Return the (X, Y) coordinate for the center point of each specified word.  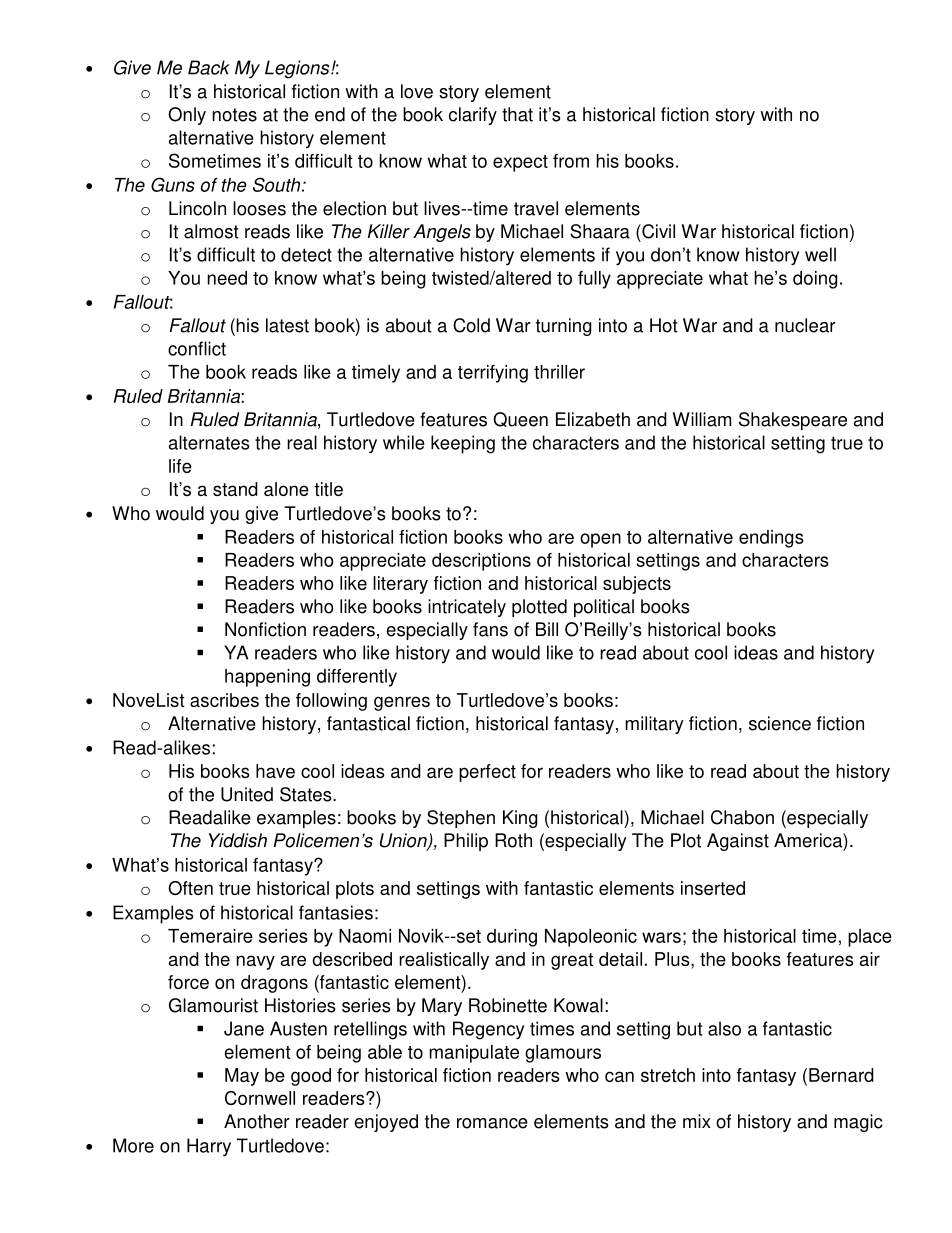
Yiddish (238, 840)
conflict (197, 348)
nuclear (805, 325)
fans (490, 629)
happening (267, 678)
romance (492, 1123)
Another (257, 1121)
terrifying (493, 374)
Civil (657, 231)
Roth (513, 840)
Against (738, 842)
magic (858, 1123)
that (517, 114)
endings (771, 539)
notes (234, 115)
